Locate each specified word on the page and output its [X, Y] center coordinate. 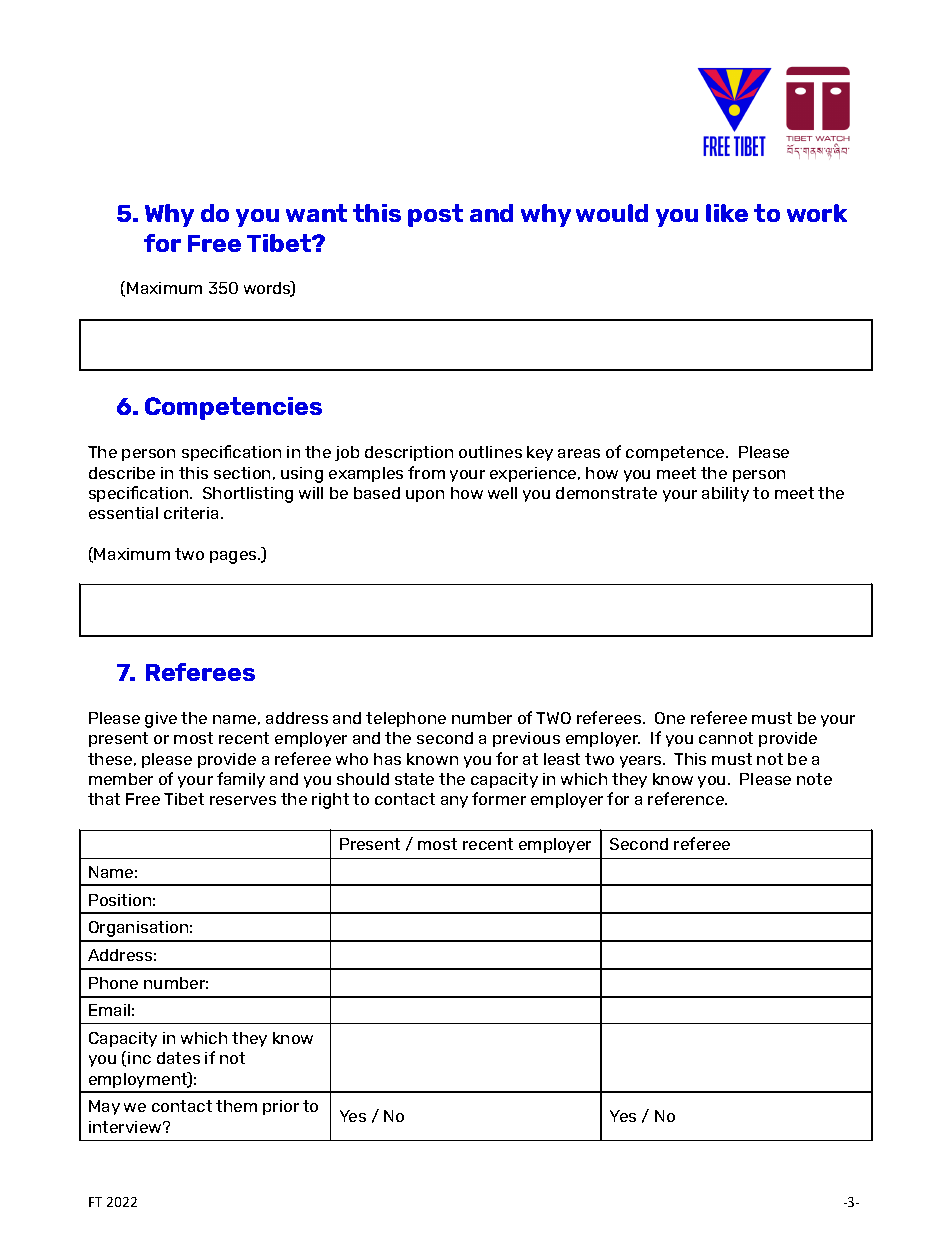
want [316, 213]
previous [526, 739]
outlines [490, 452]
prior [281, 1107]
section [242, 473]
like [727, 213]
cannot [726, 738]
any [454, 802]
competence [676, 453]
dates [178, 1058]
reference [687, 798]
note [814, 779]
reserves [243, 800]
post [435, 215]
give [161, 720]
